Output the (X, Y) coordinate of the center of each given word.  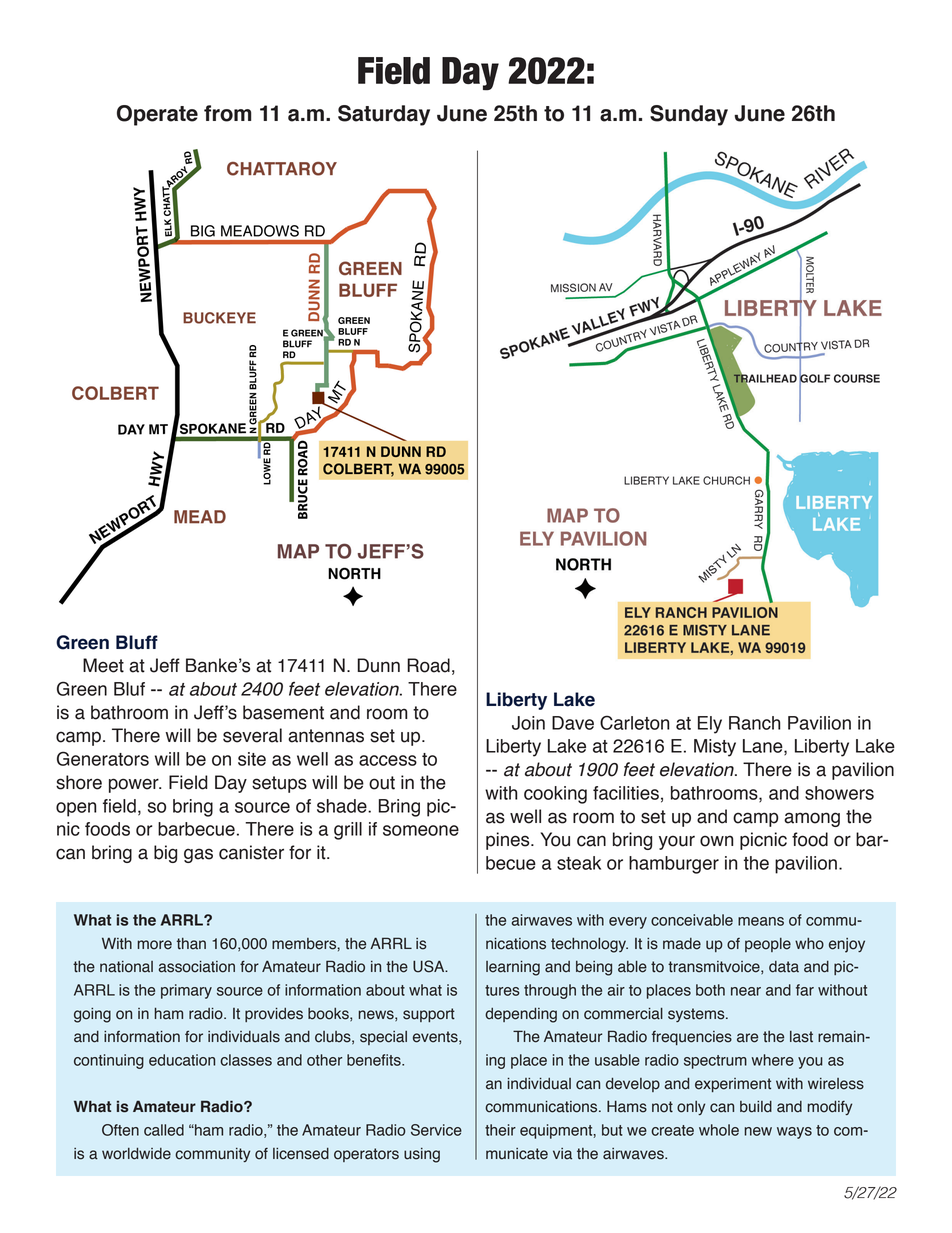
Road (428, 665)
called (164, 1130)
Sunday (689, 115)
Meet (103, 665)
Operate (157, 115)
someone (421, 830)
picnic (763, 841)
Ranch (755, 723)
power (135, 785)
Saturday (384, 115)
